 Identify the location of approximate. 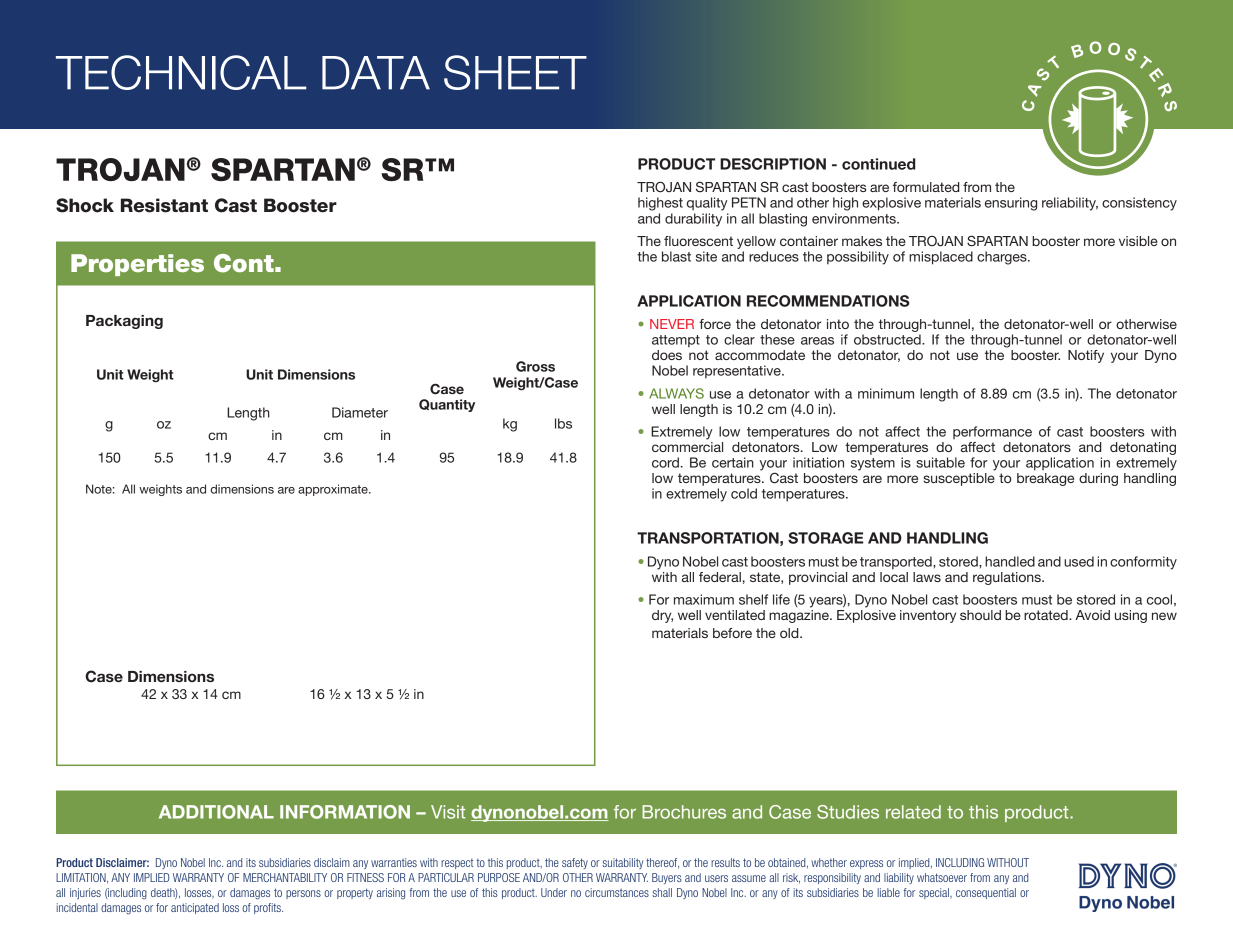
(334, 490).
